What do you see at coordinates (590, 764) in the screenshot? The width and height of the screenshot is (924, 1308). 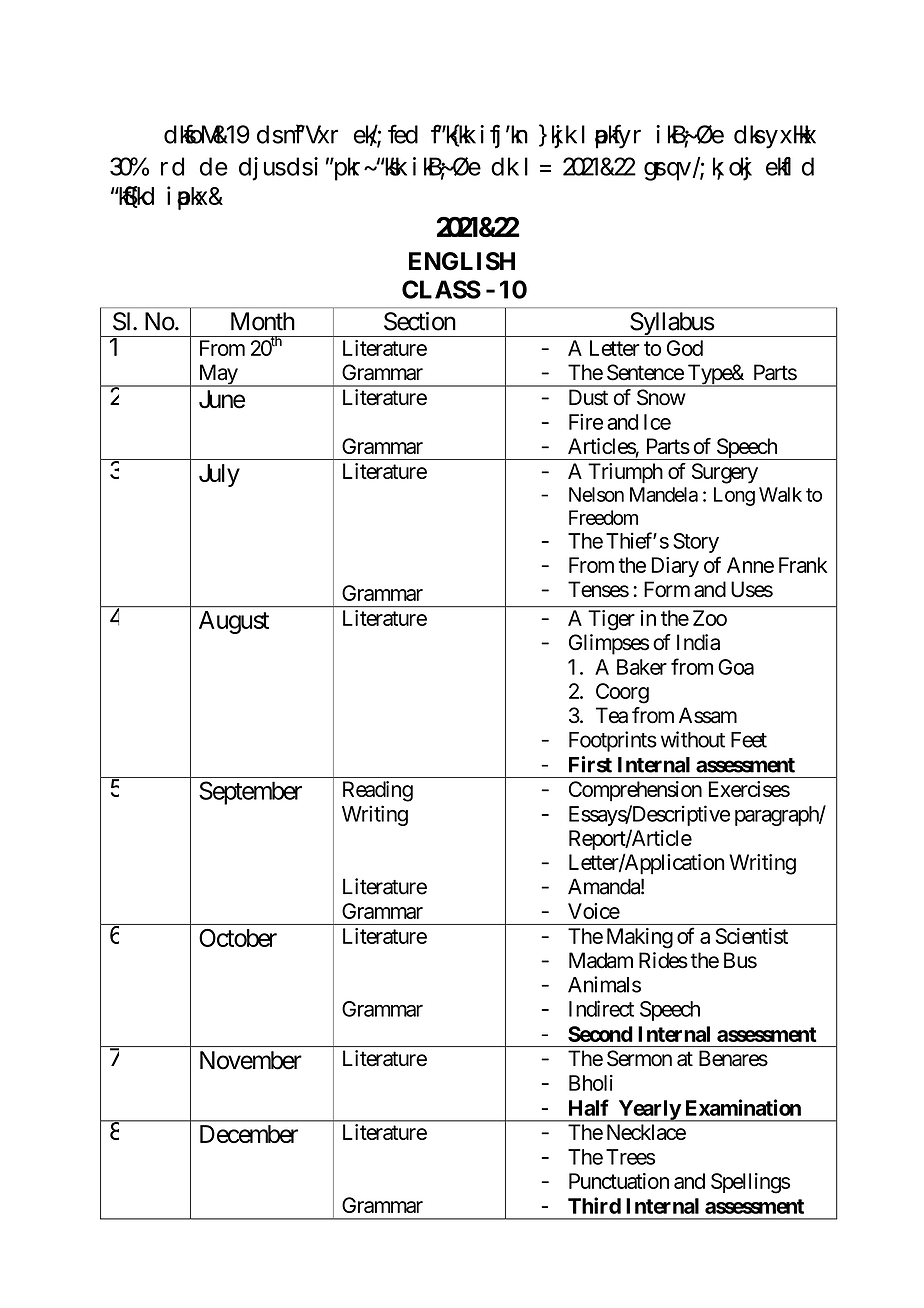 I see `First` at bounding box center [590, 764].
